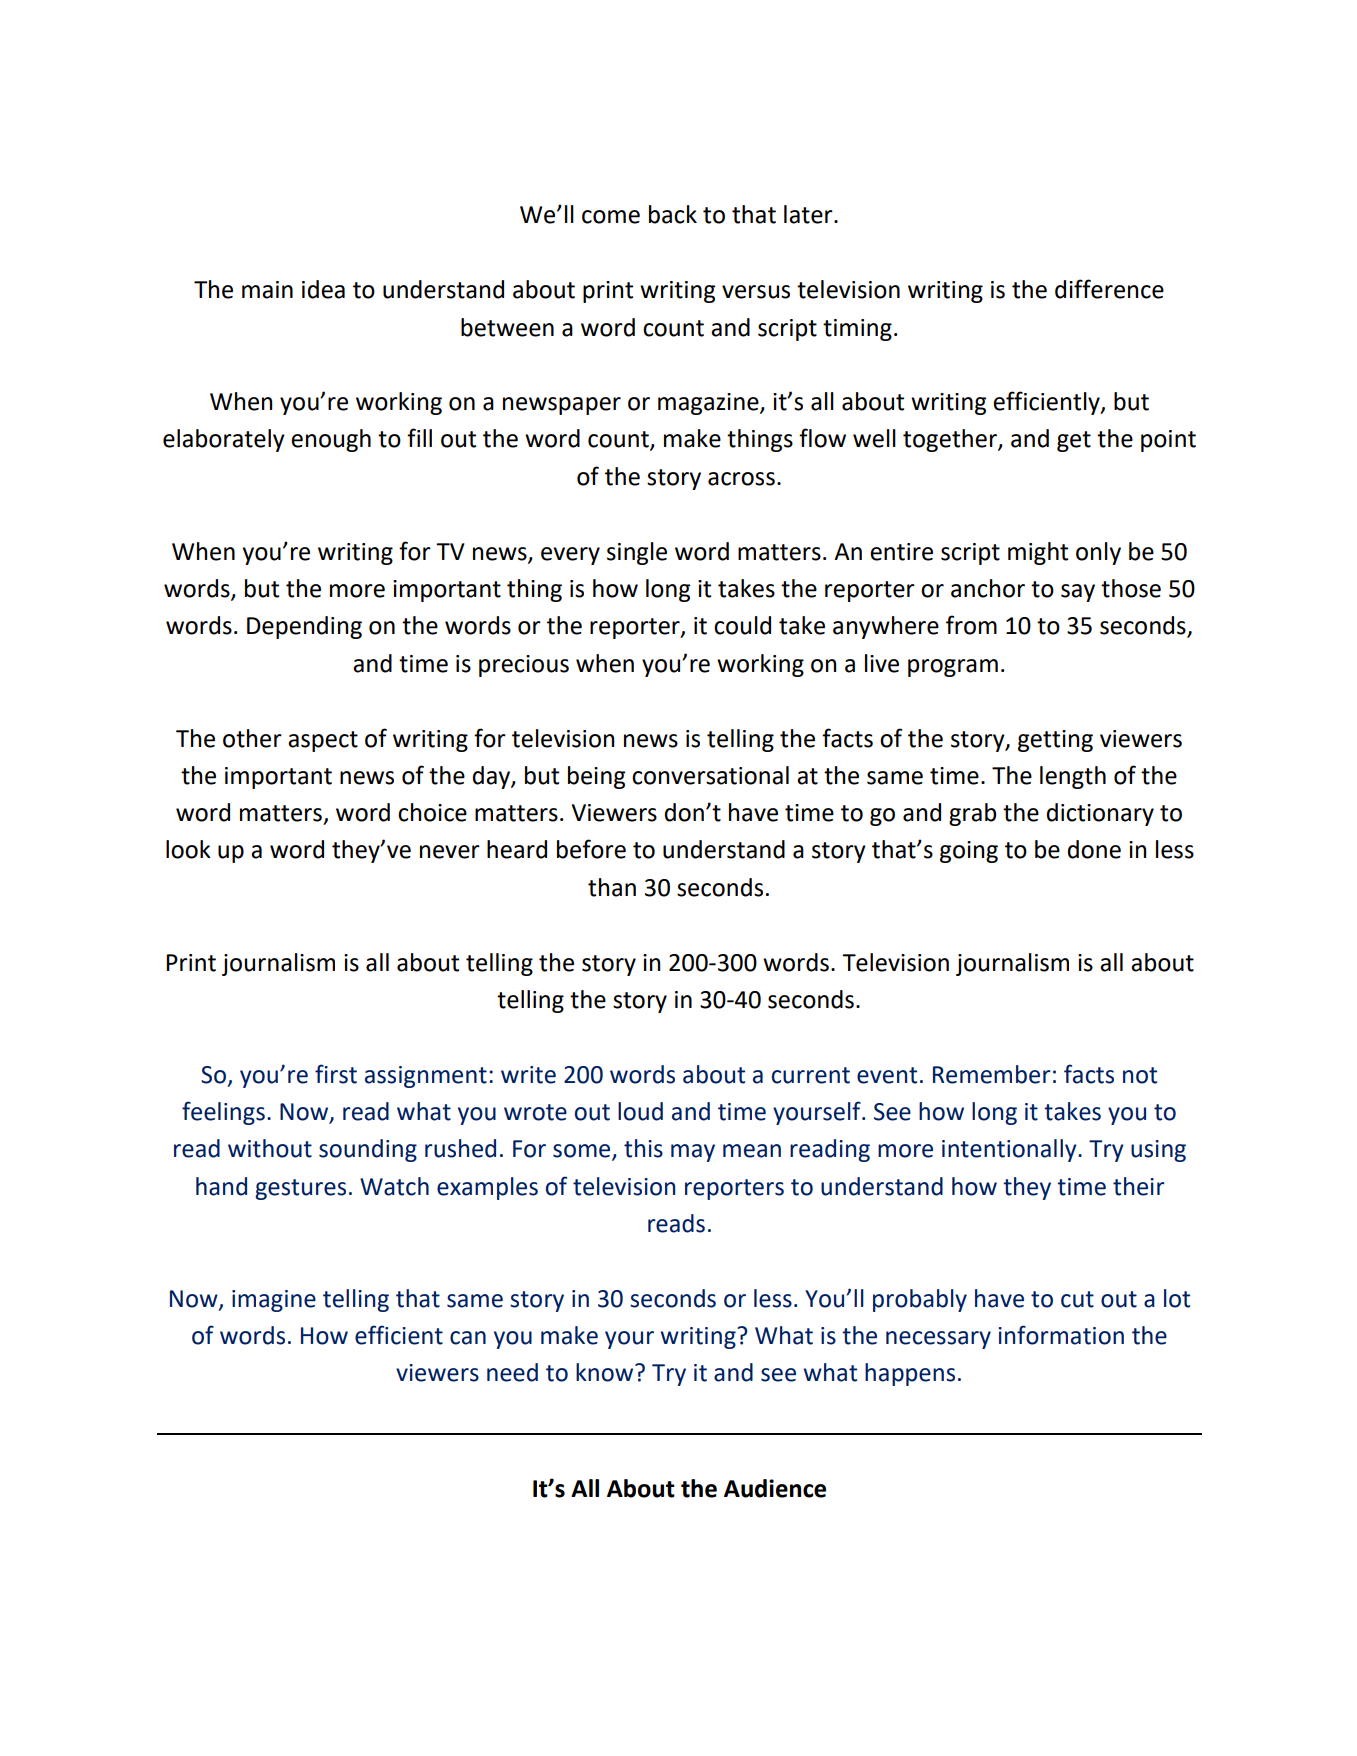 Image resolution: width=1357 pixels, height=1756 pixels. I want to click on idea, so click(323, 289).
